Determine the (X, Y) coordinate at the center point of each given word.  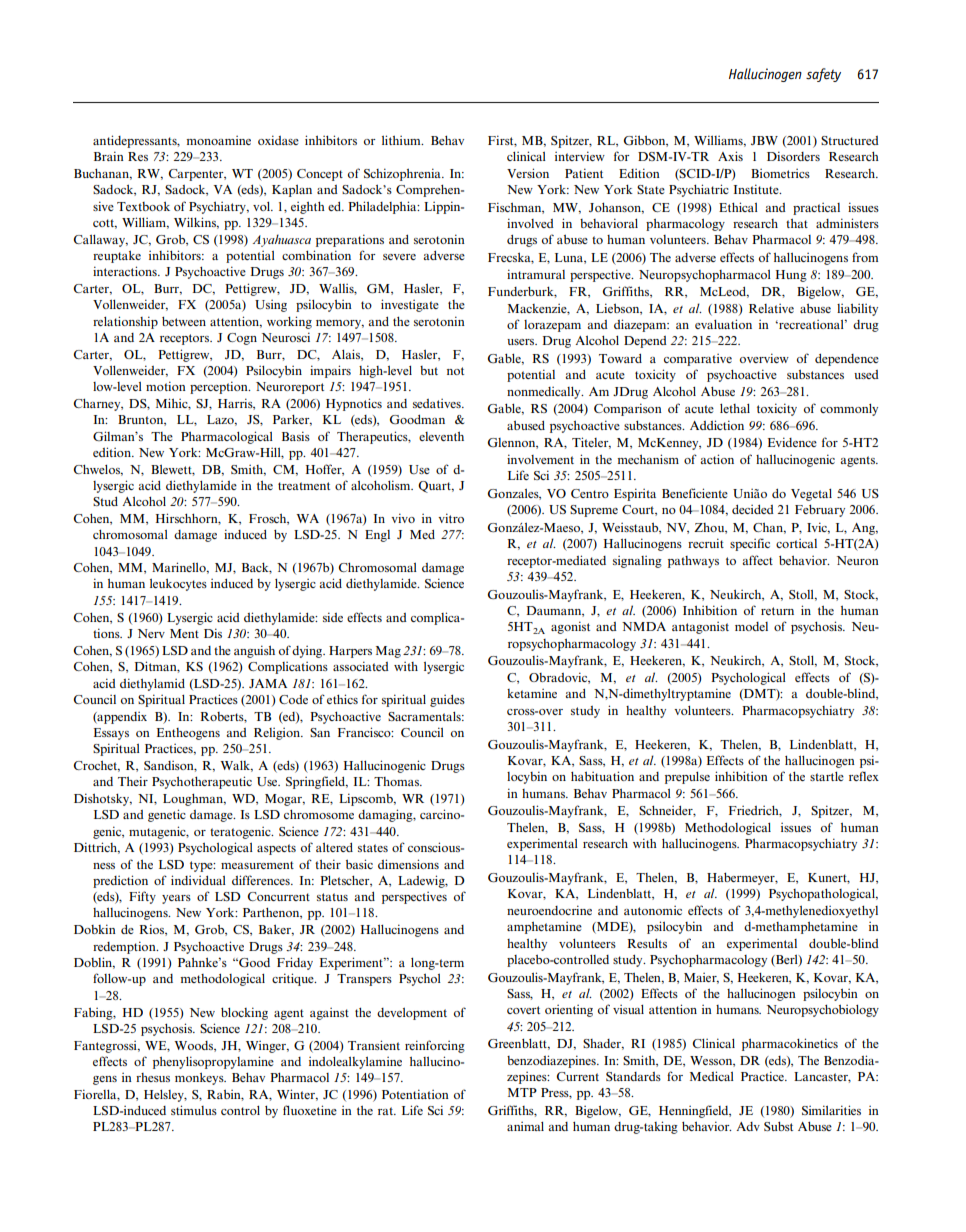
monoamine (218, 140)
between (184, 321)
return (777, 611)
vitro (451, 518)
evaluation (723, 324)
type (202, 866)
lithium (402, 140)
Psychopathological (823, 894)
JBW (764, 140)
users (522, 342)
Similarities (831, 1110)
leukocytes (178, 585)
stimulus (194, 1110)
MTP (522, 1092)
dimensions (408, 864)
